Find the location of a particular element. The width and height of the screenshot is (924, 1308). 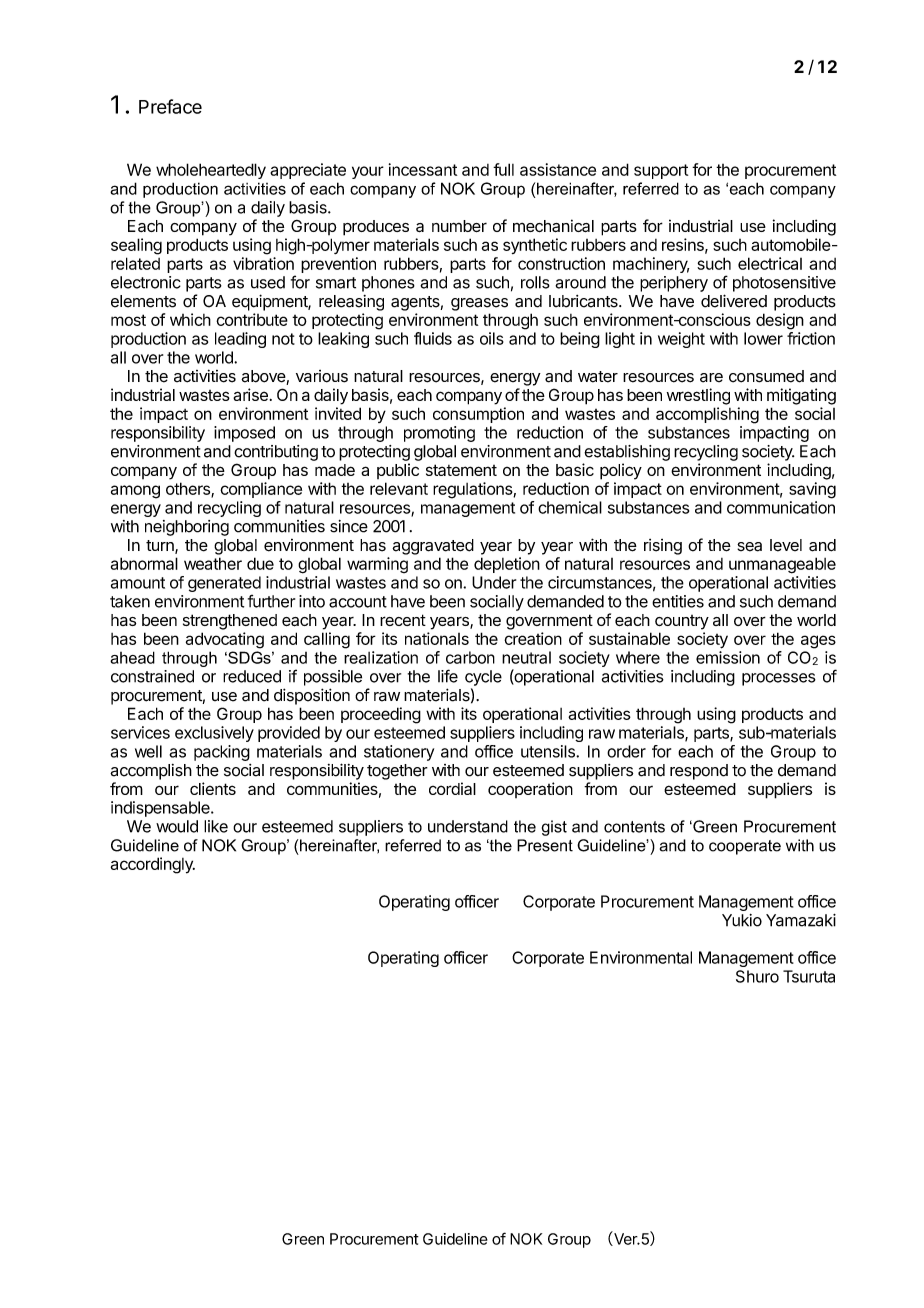

emission is located at coordinates (728, 657).
